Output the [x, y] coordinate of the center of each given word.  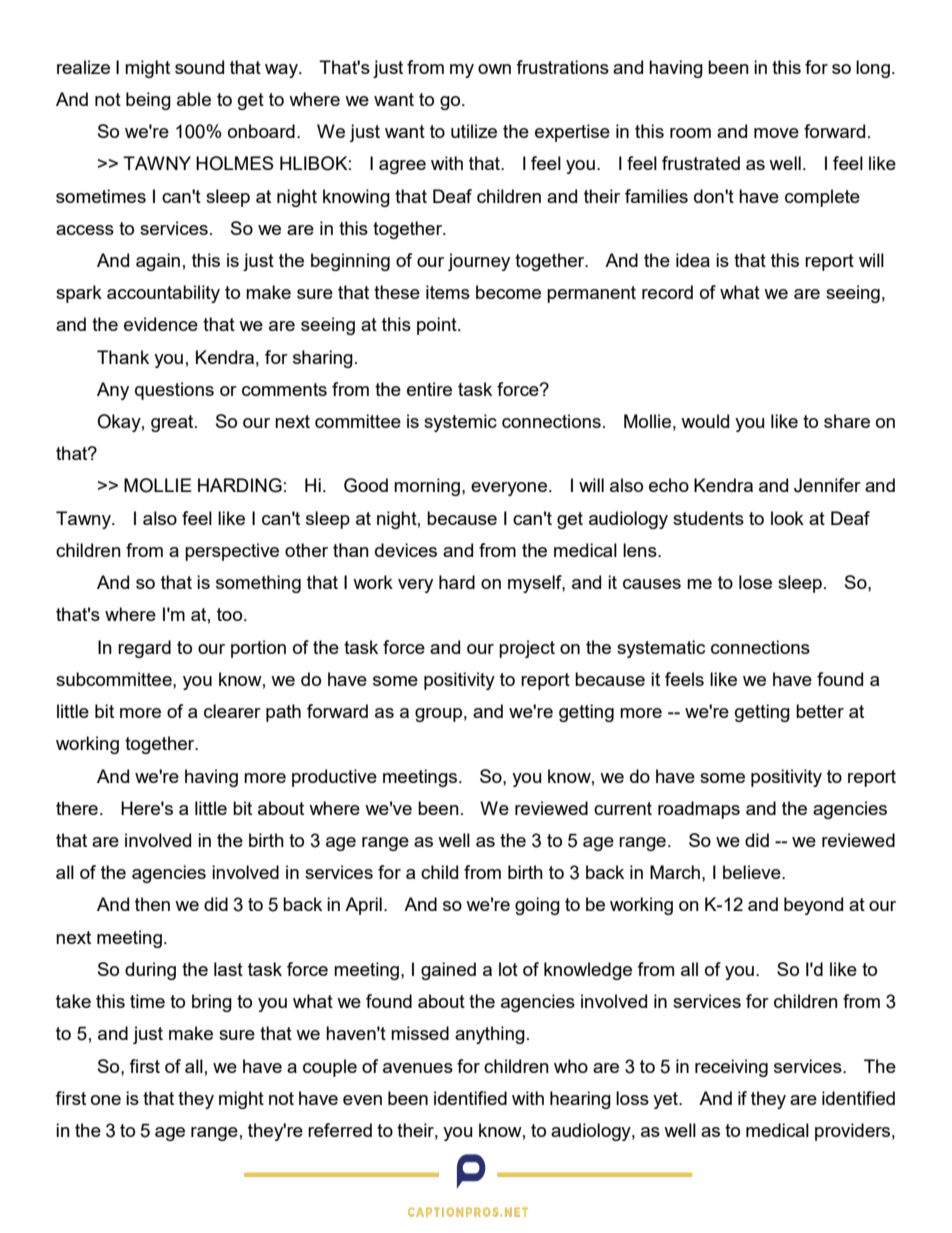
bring [212, 1003]
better [820, 711]
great [173, 423]
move [776, 133]
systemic [460, 423]
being [148, 101]
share [847, 421]
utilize [474, 131]
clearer [232, 711]
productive [334, 778]
